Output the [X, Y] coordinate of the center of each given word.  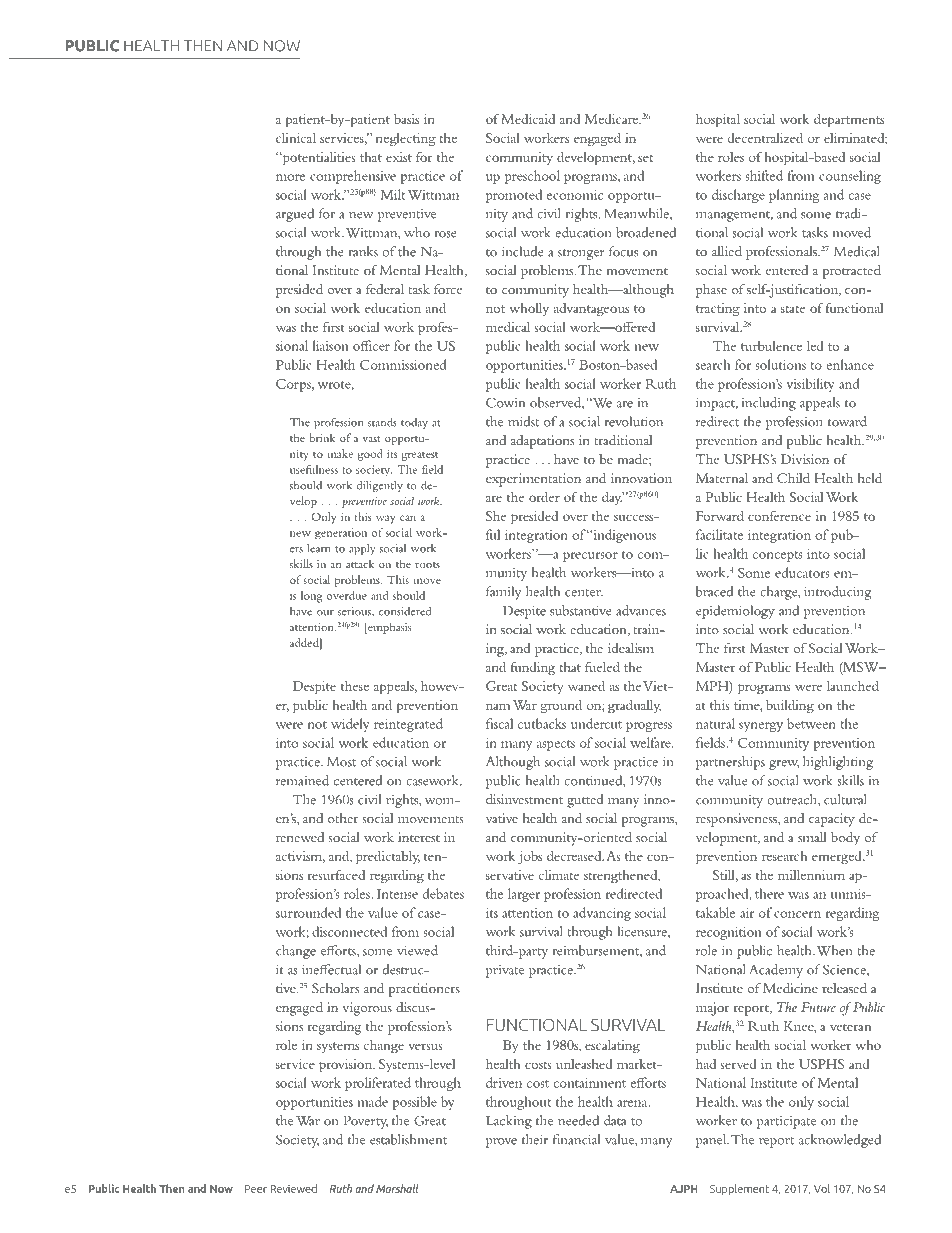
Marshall [397, 1188]
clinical [296, 138]
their [535, 1139]
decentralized [765, 138]
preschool [532, 177]
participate [786, 1122]
